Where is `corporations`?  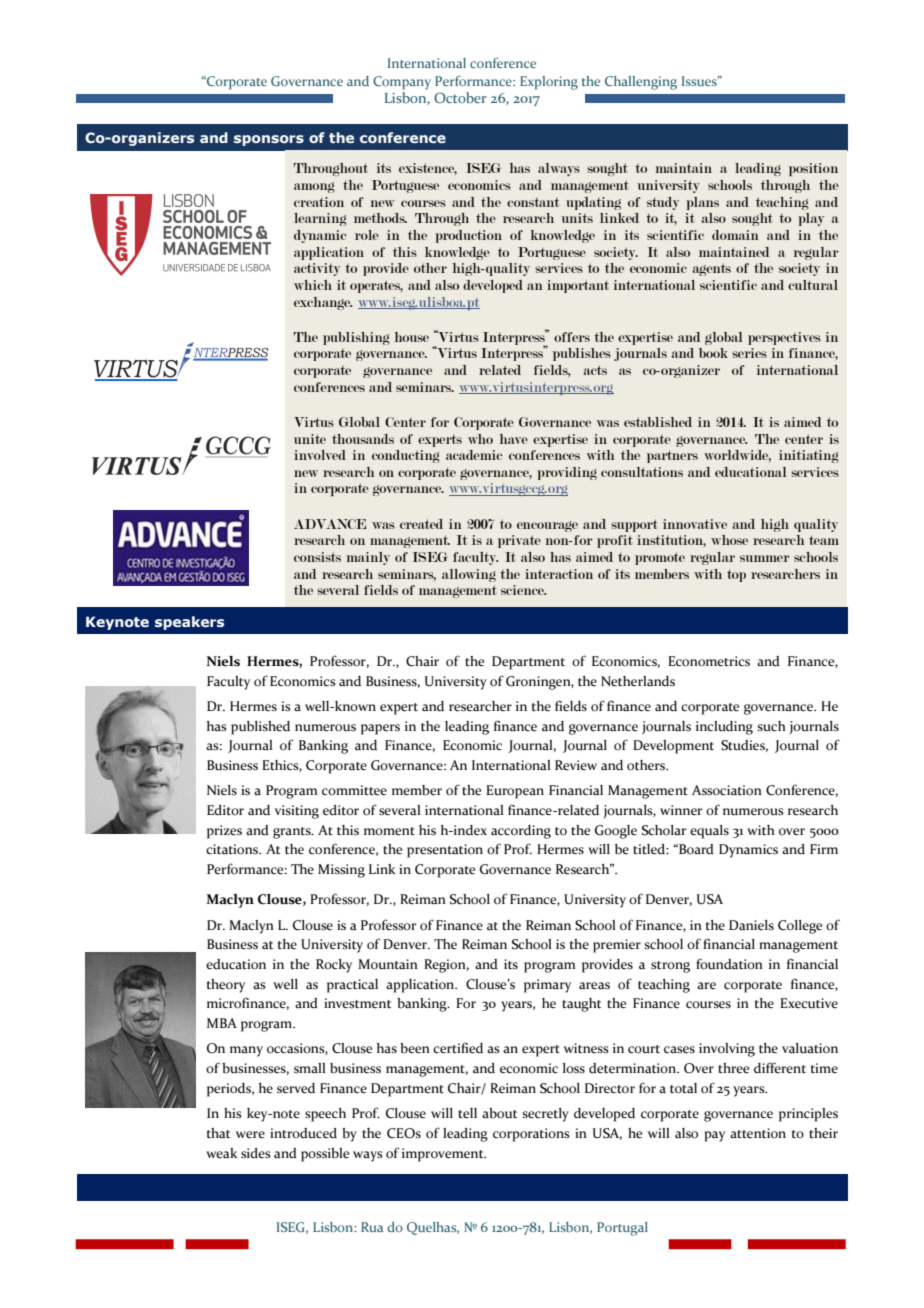
corporations is located at coordinates (531, 1135).
